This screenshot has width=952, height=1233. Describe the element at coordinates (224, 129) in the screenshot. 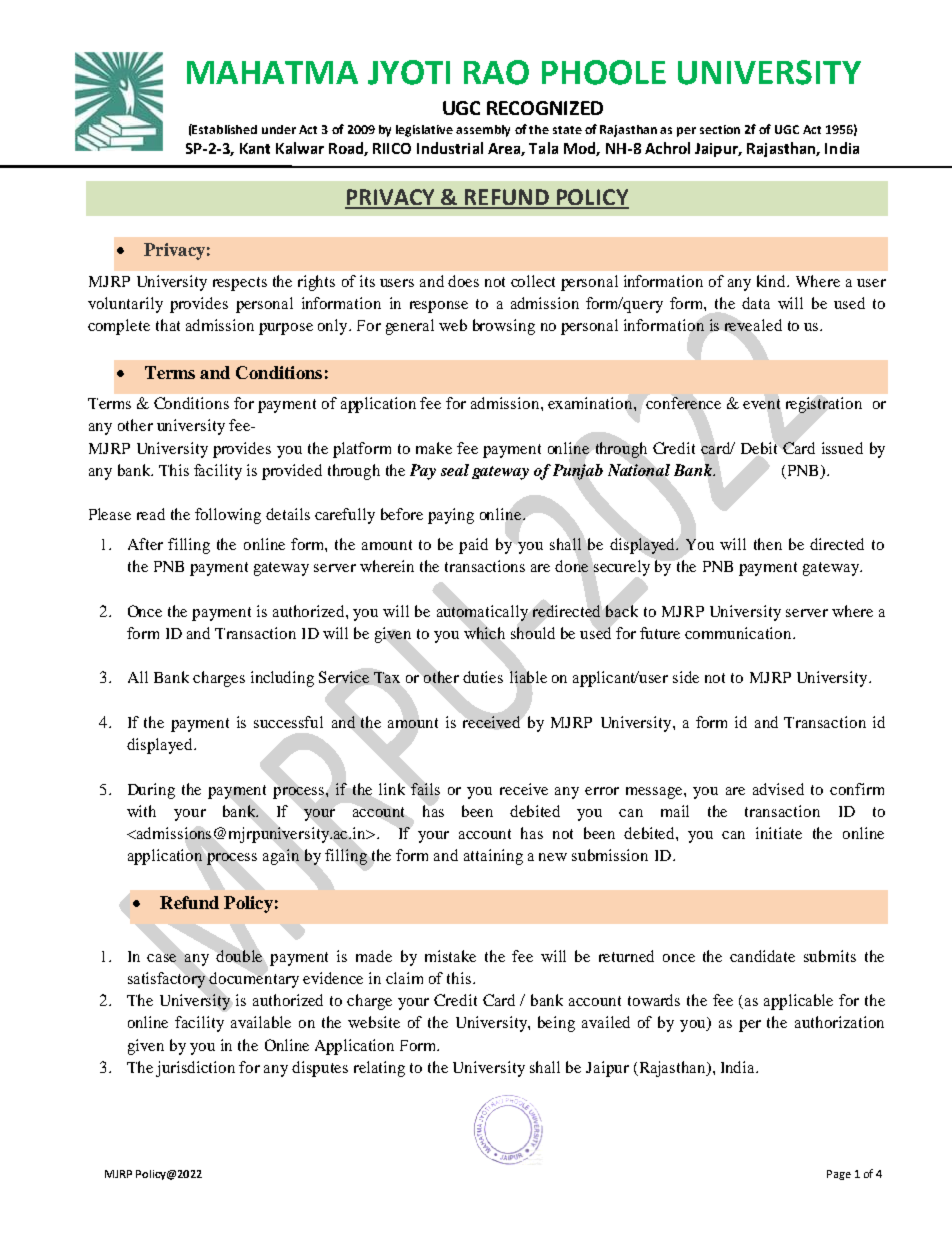

I see `Established` at that location.
